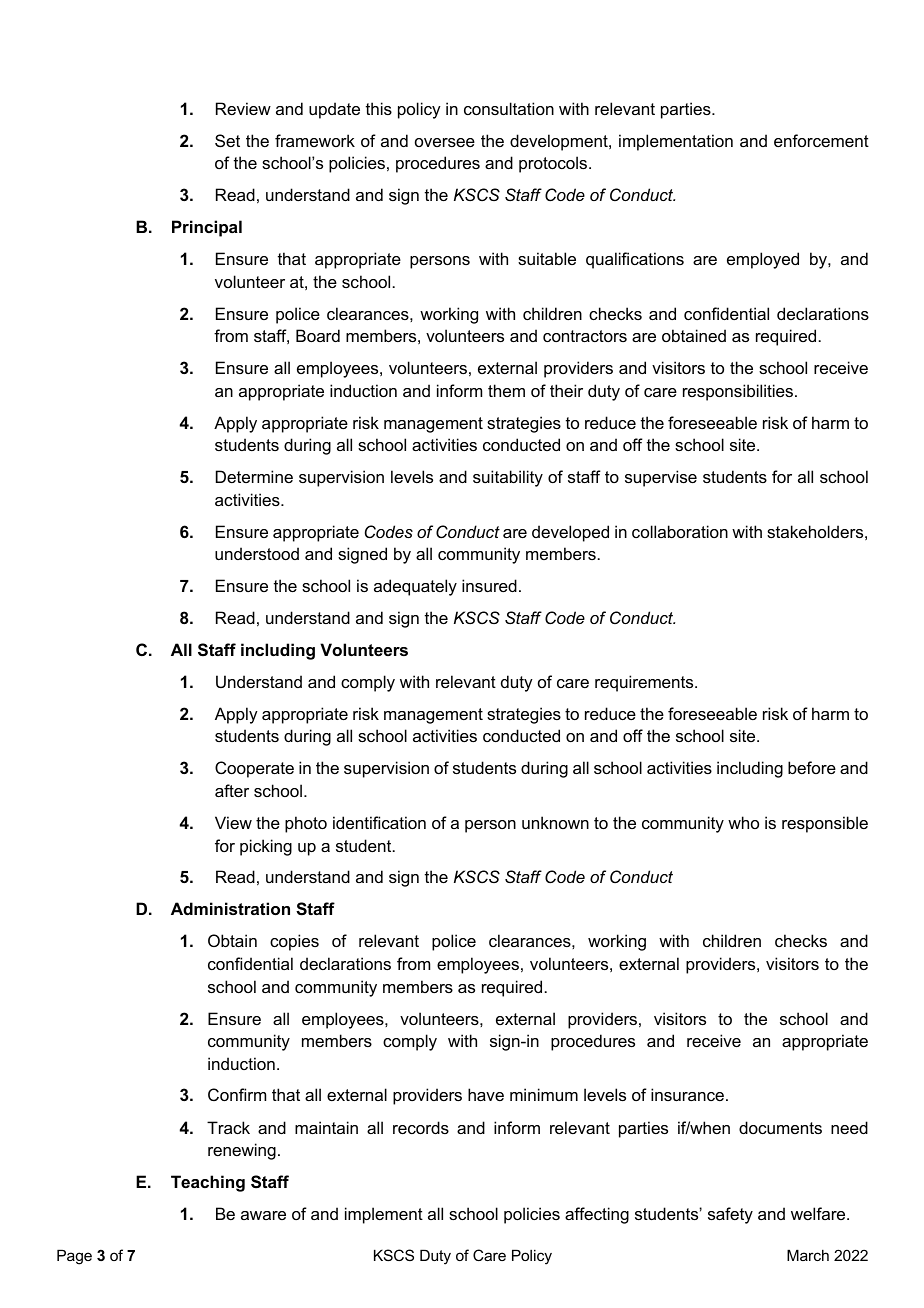  What do you see at coordinates (680, 531) in the image?
I see `collaboration` at bounding box center [680, 531].
